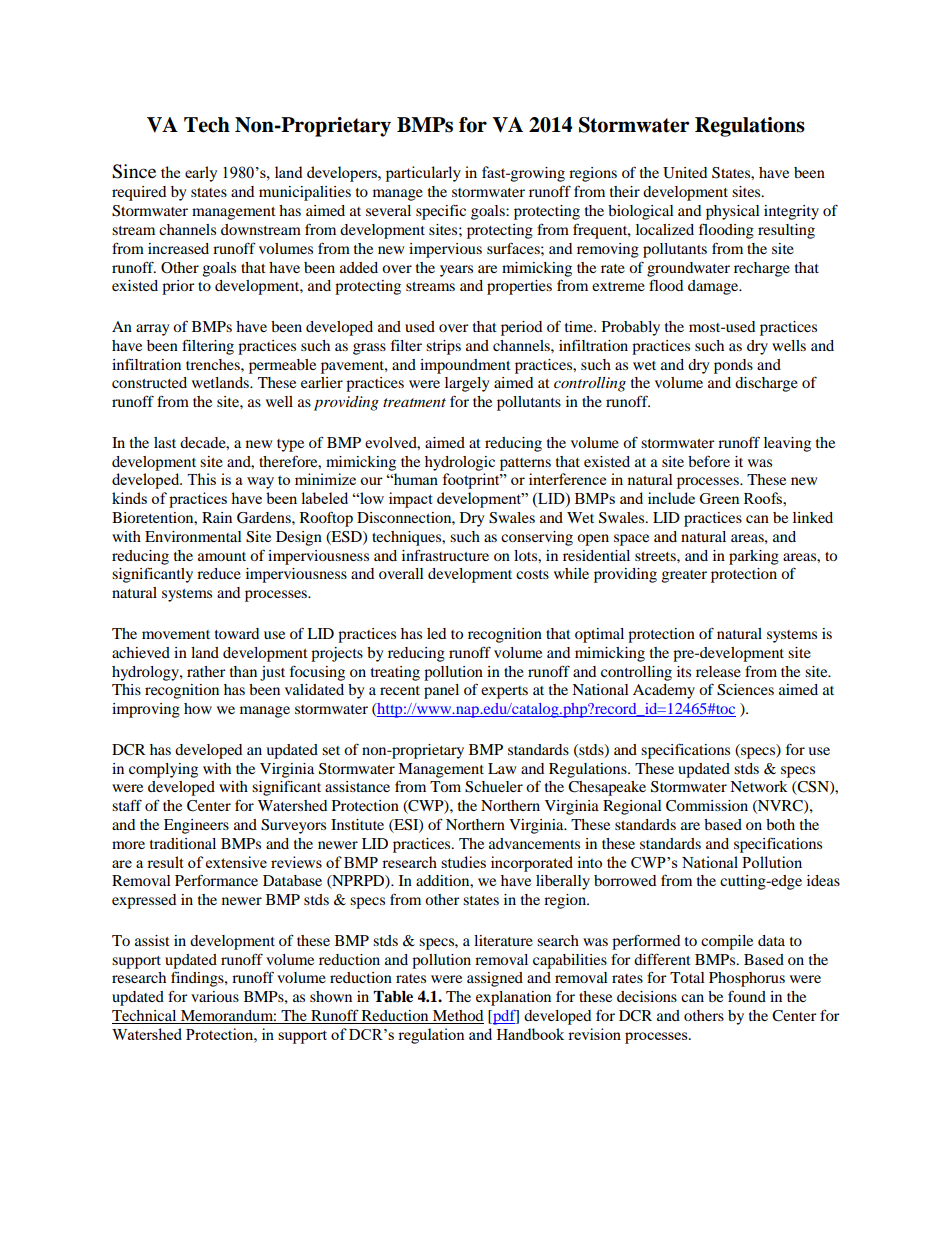  What do you see at coordinates (457, 1017) in the document?
I see `Method` at bounding box center [457, 1017].
